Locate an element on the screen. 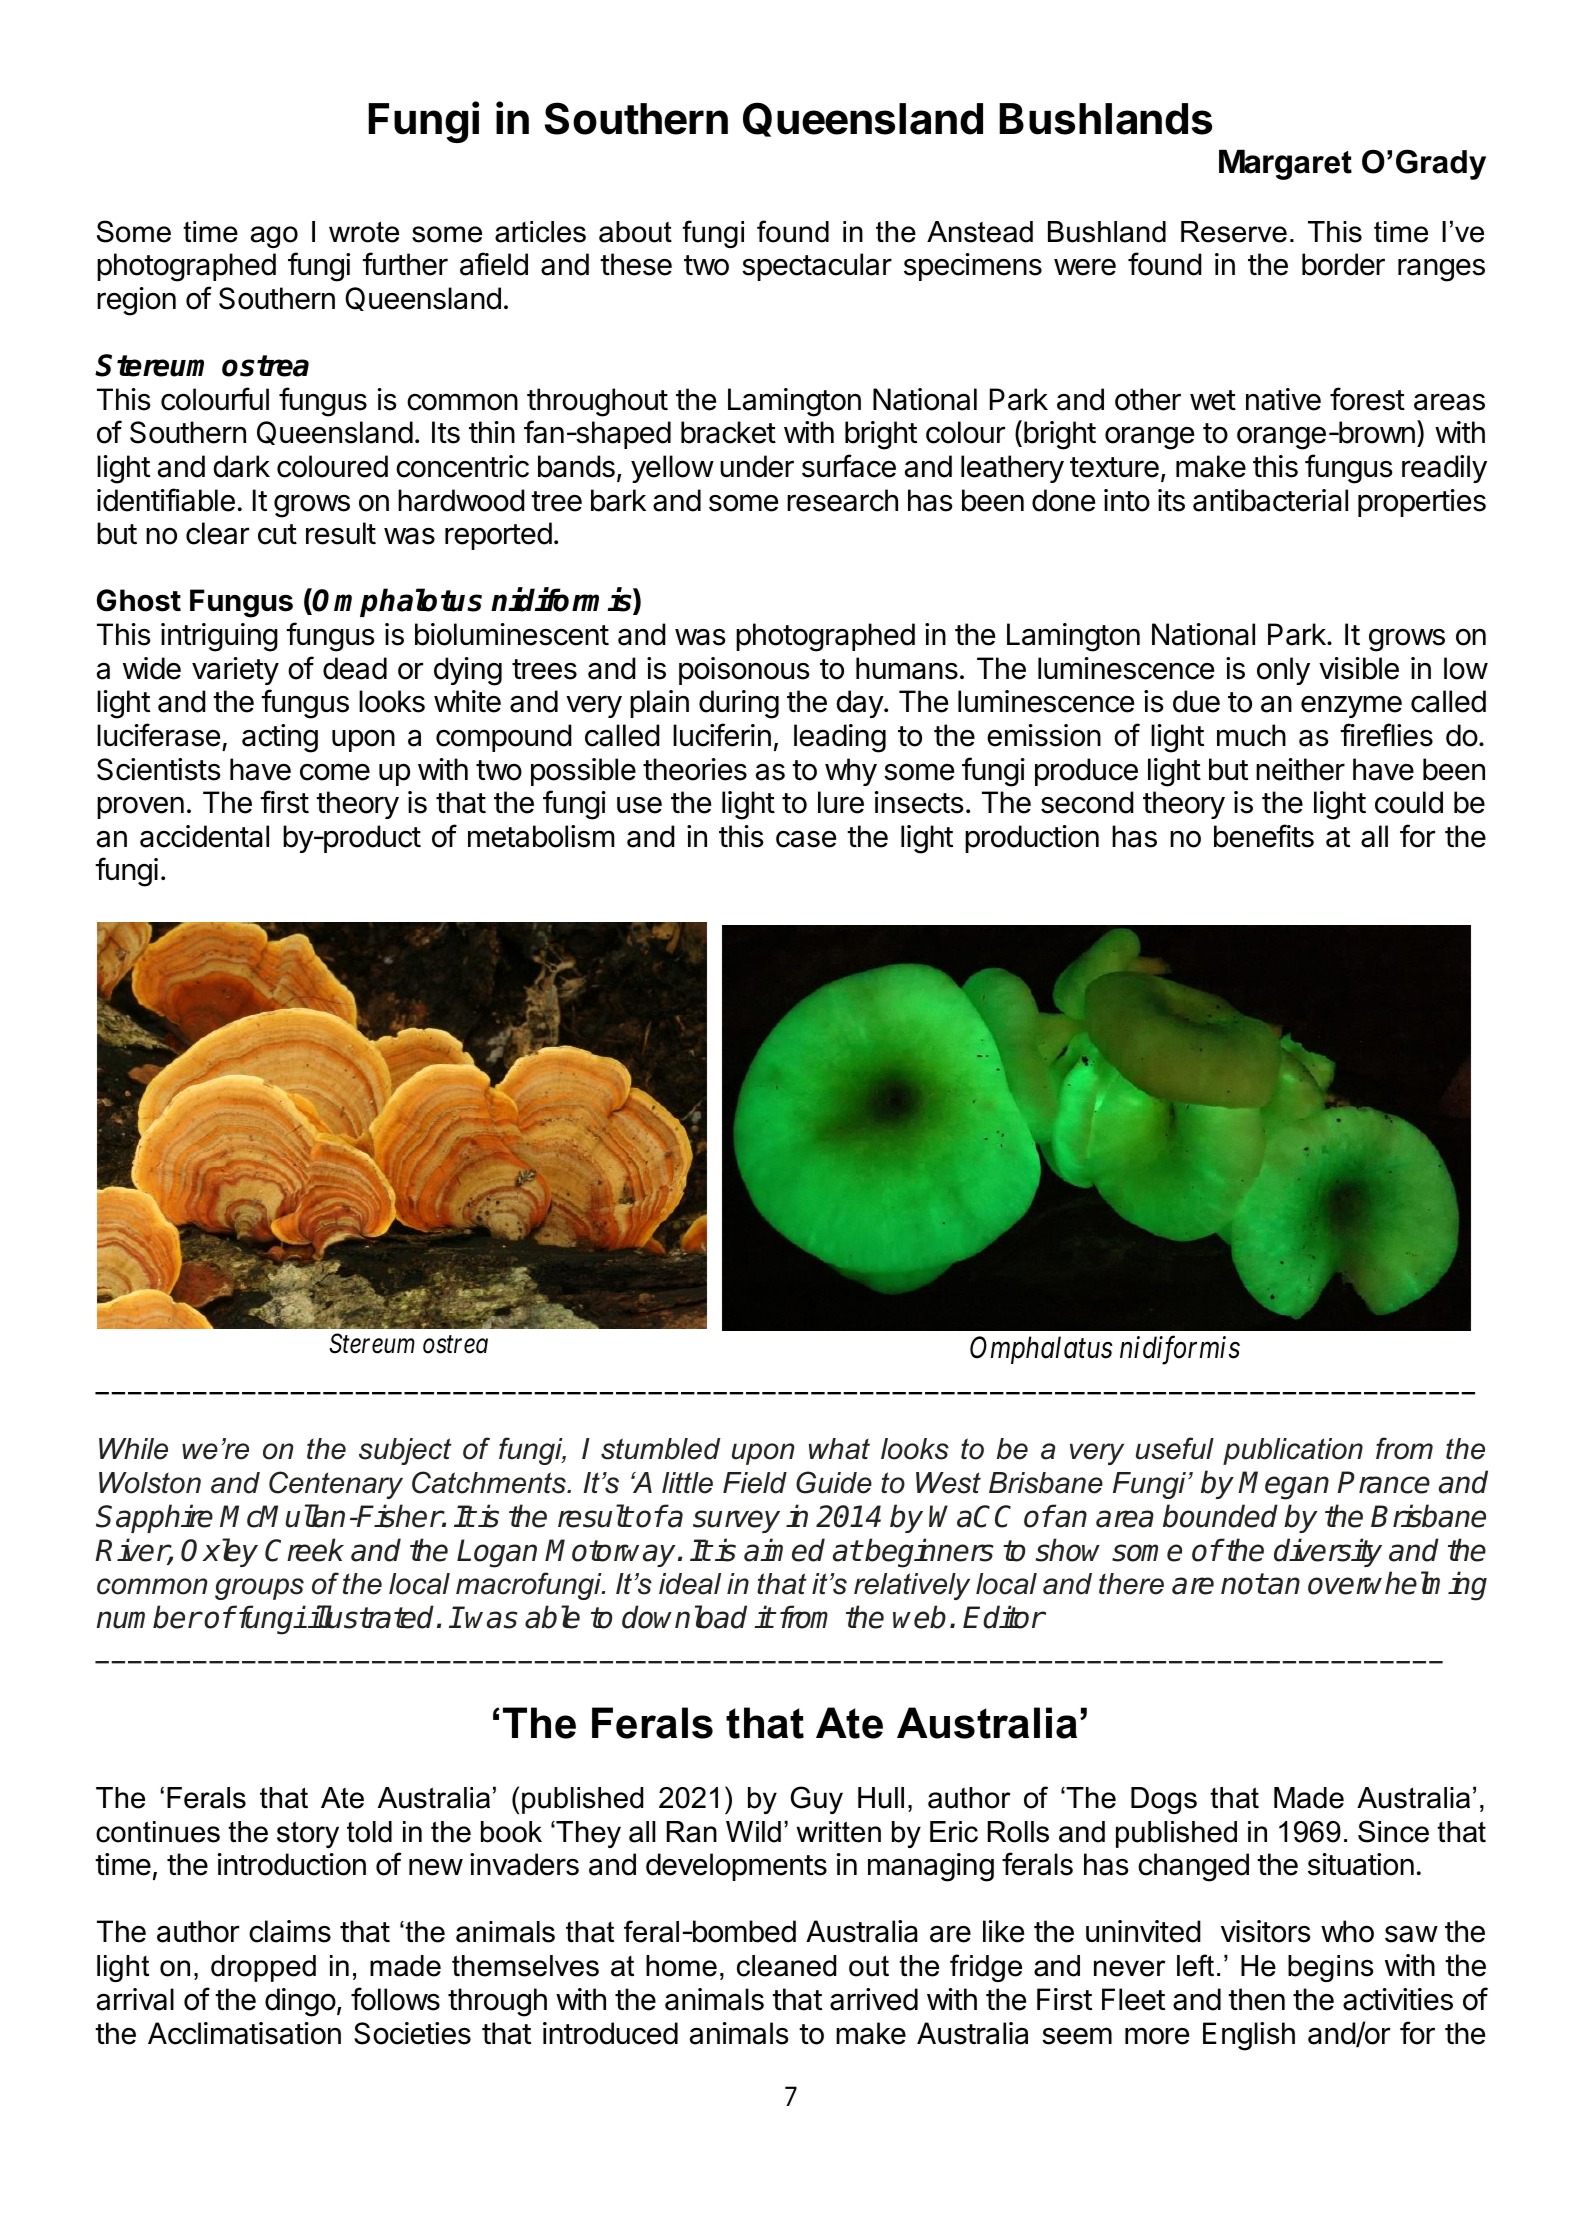 The height and width of the screenshot is (2238, 1582). dropped is located at coordinates (263, 1968).
